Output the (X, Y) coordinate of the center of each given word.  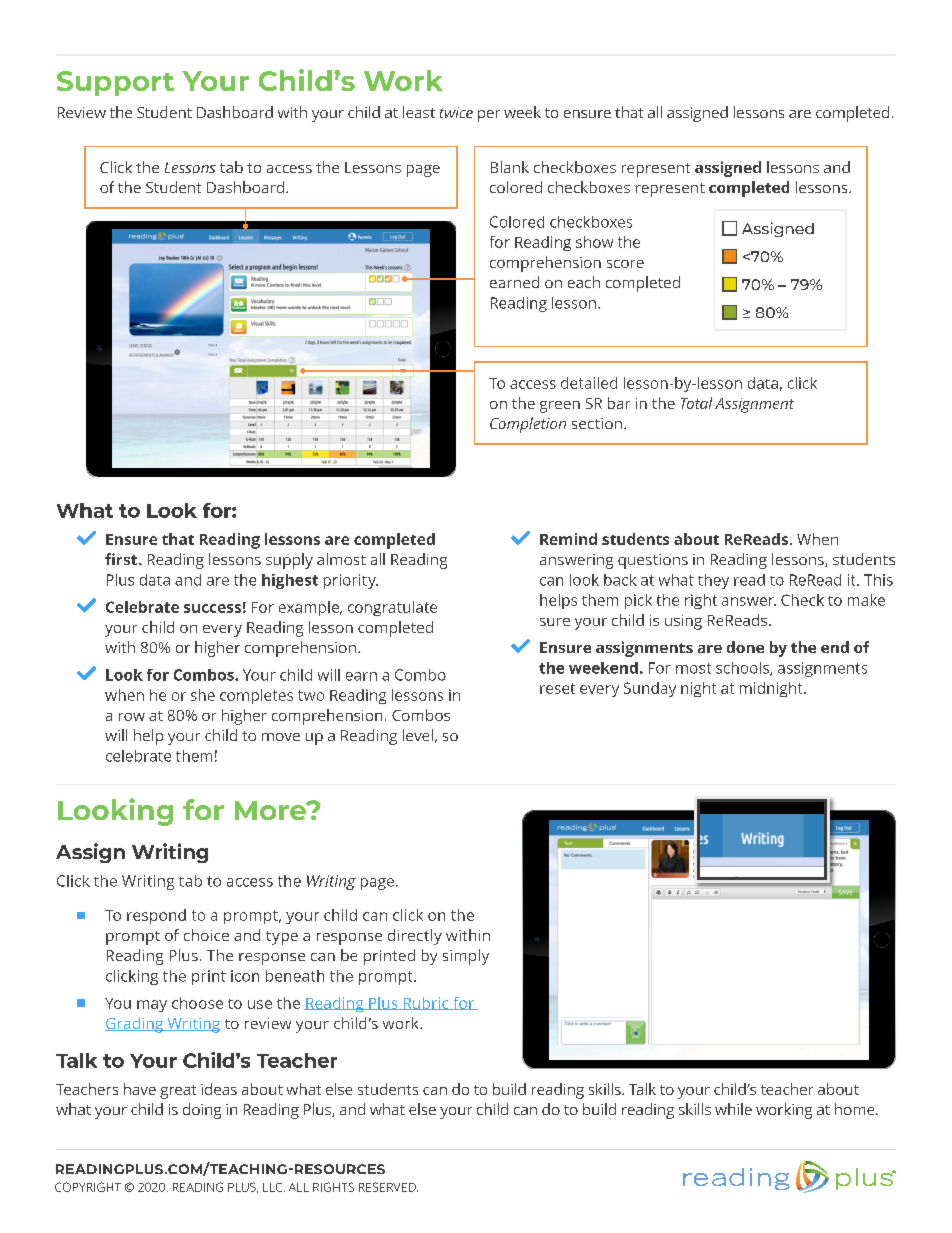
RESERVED (388, 1187)
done (745, 647)
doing (202, 1111)
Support (115, 83)
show (594, 242)
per (489, 116)
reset (557, 688)
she (203, 695)
